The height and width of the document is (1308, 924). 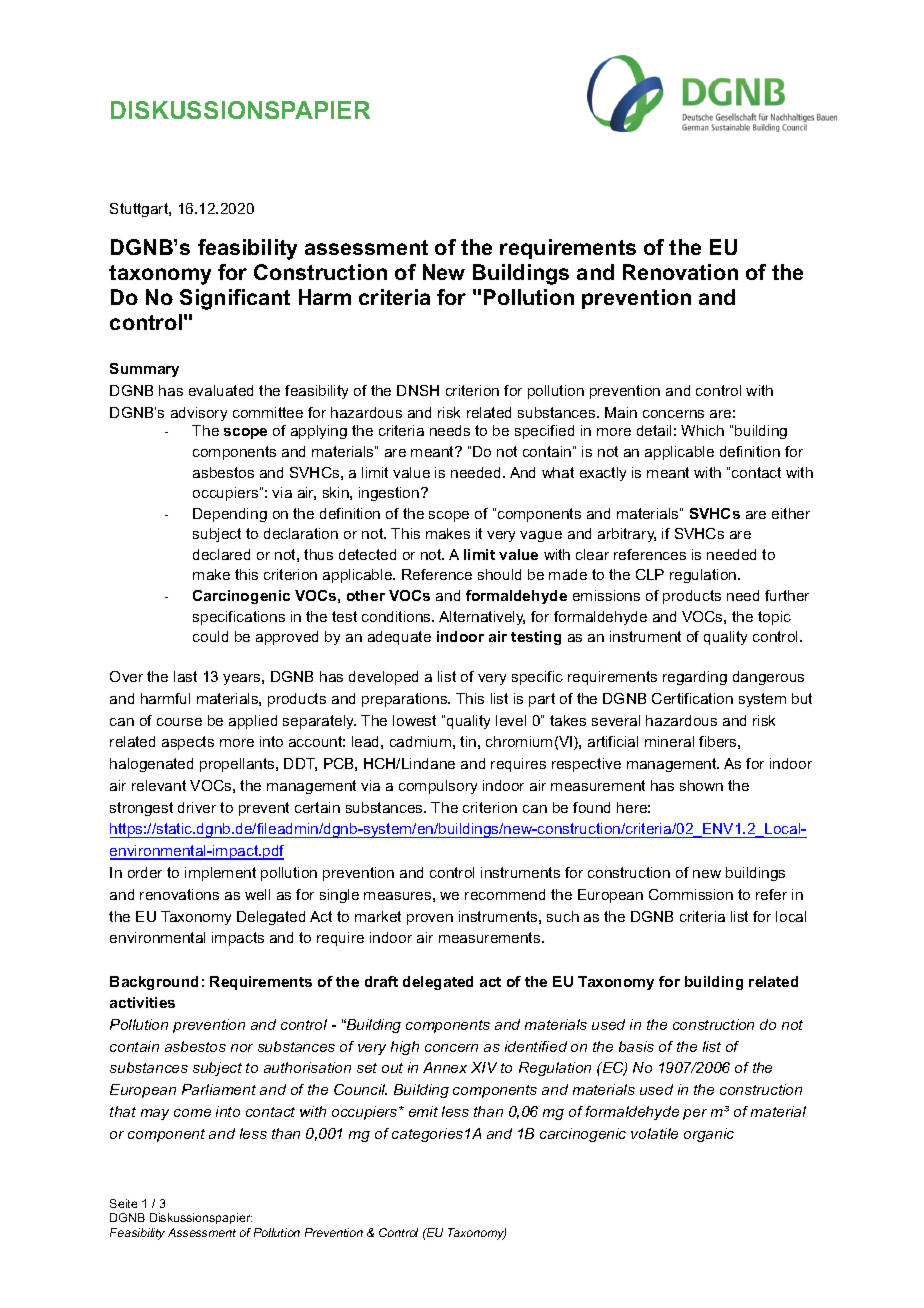 What do you see at coordinates (123, 1203) in the document?
I see `Seite` at bounding box center [123, 1203].
